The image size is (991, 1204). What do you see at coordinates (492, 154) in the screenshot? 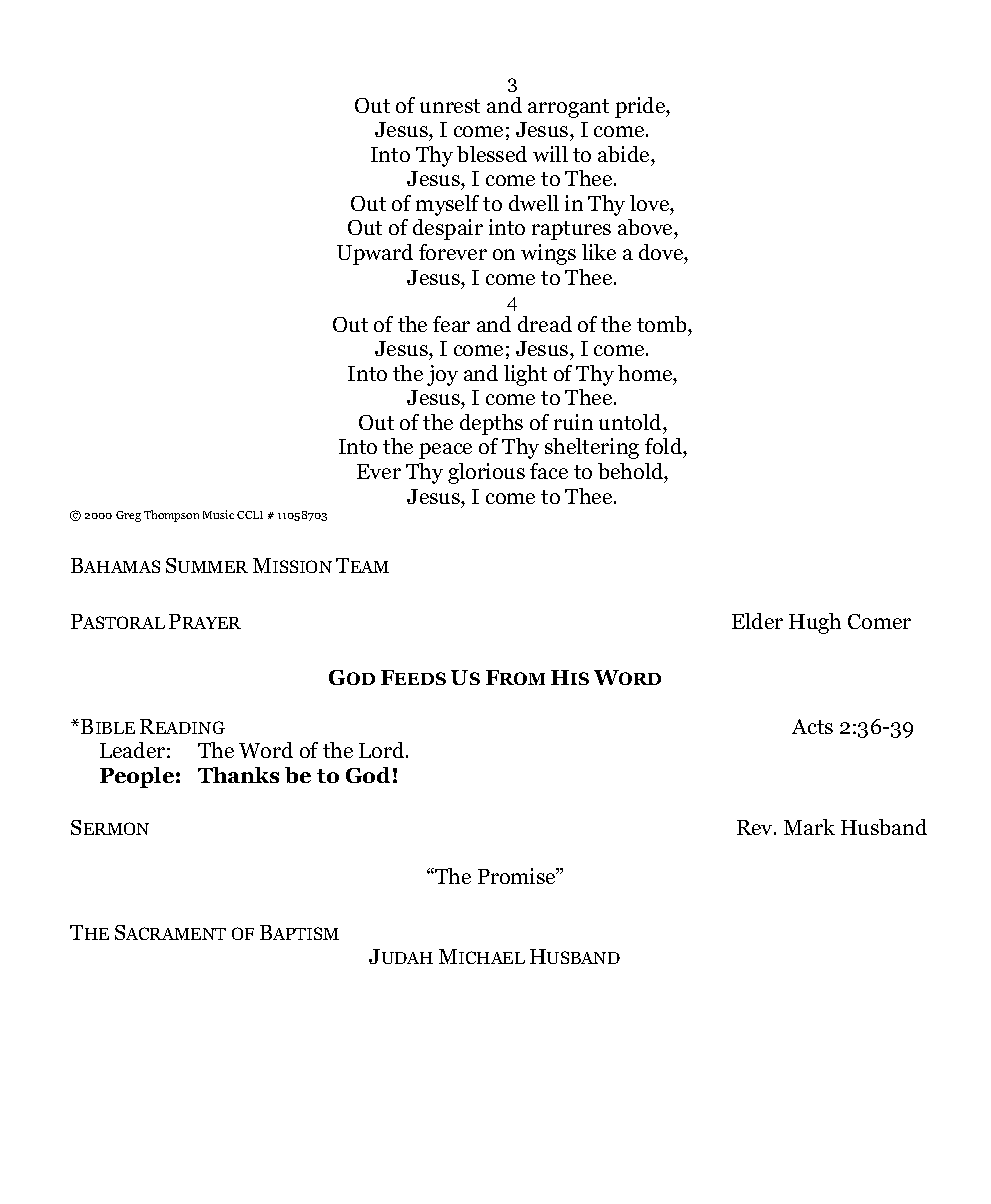
I see `blessed` at bounding box center [492, 154].
